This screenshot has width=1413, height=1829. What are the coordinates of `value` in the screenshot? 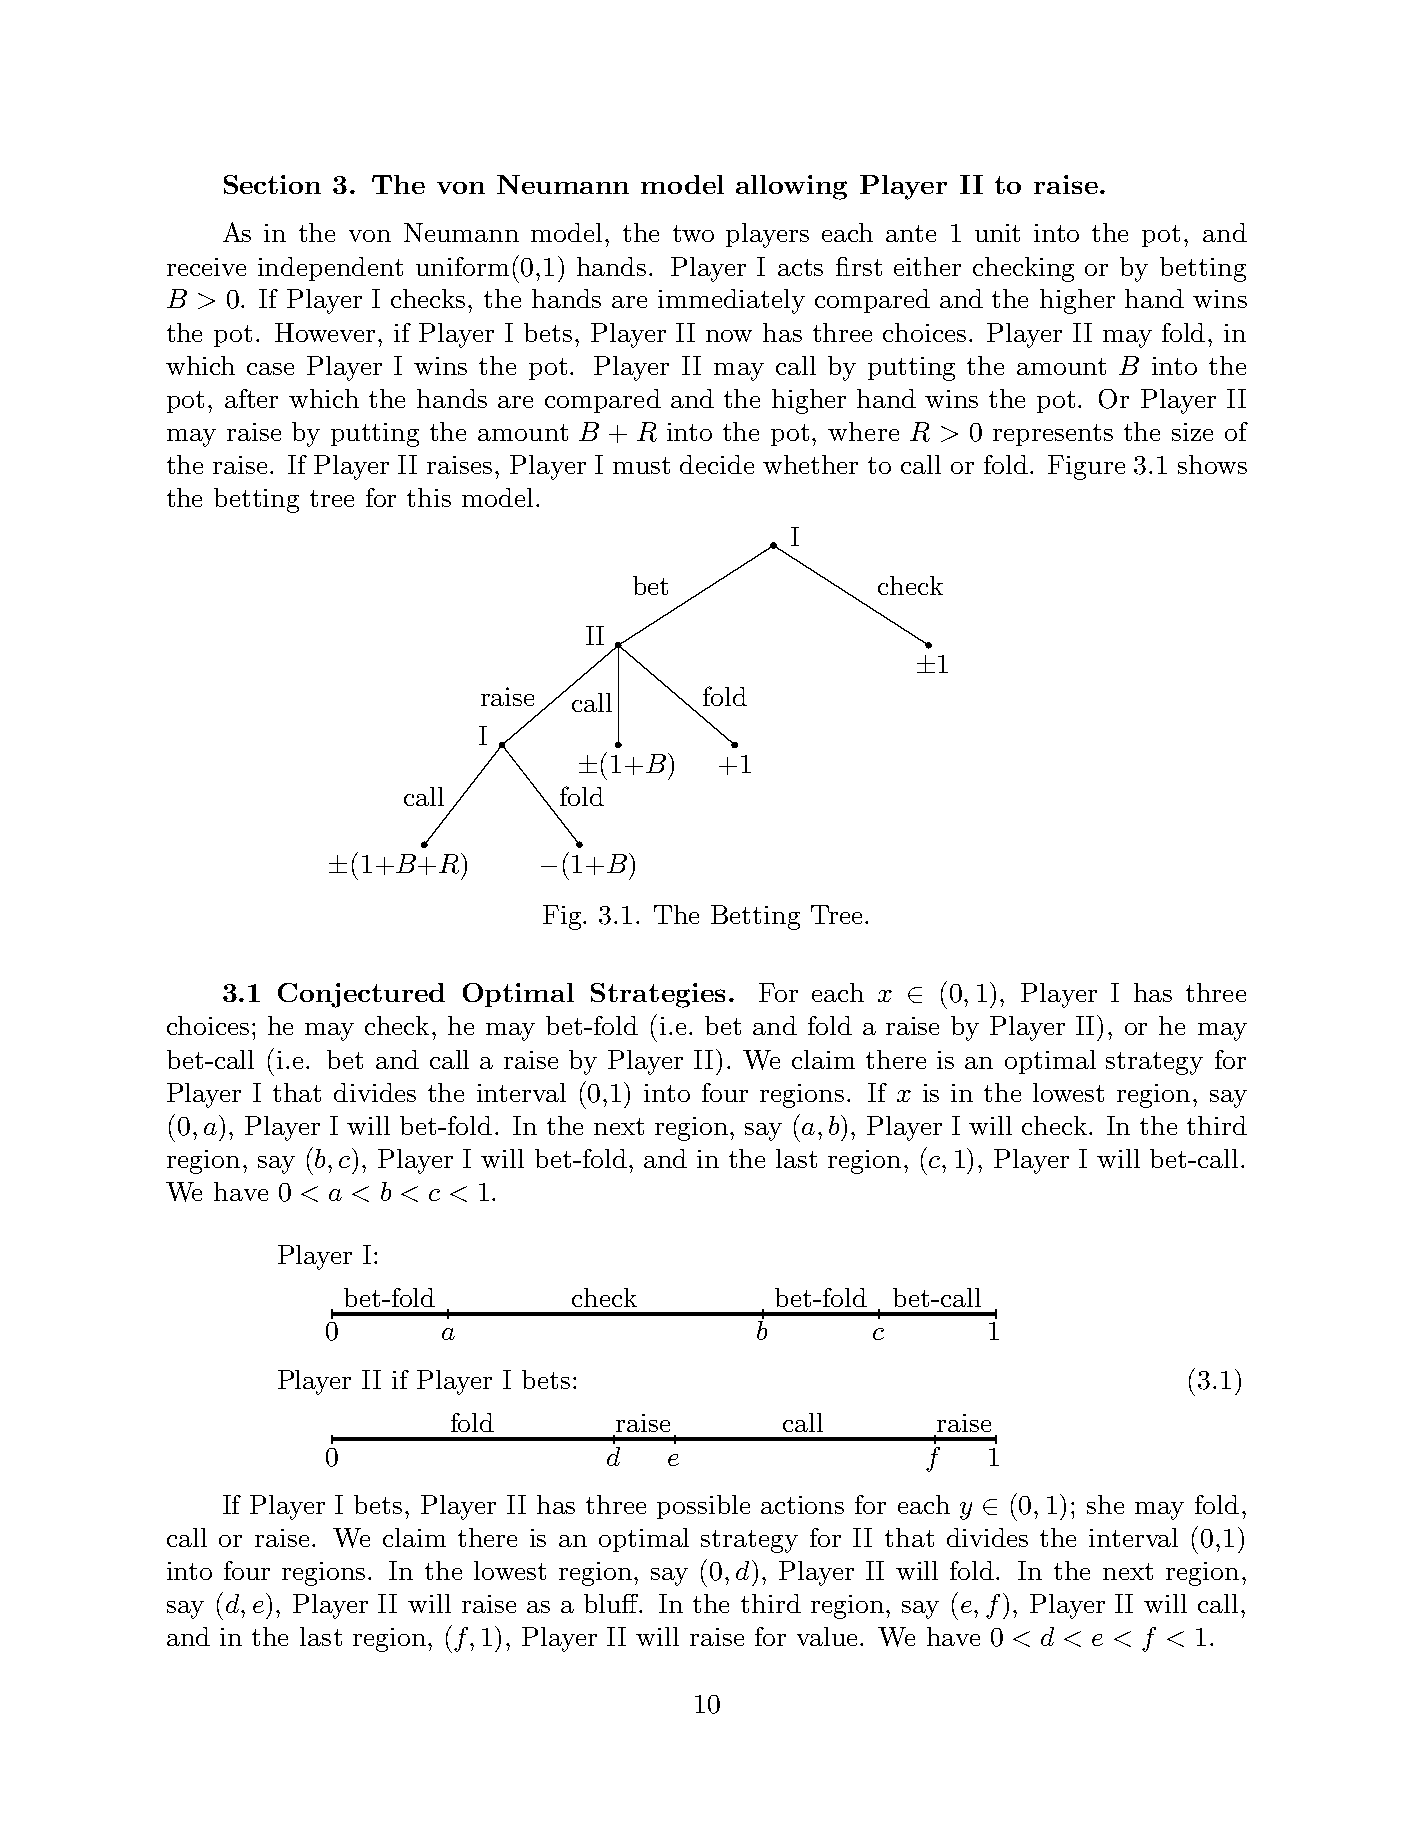 It's located at (827, 1636).
